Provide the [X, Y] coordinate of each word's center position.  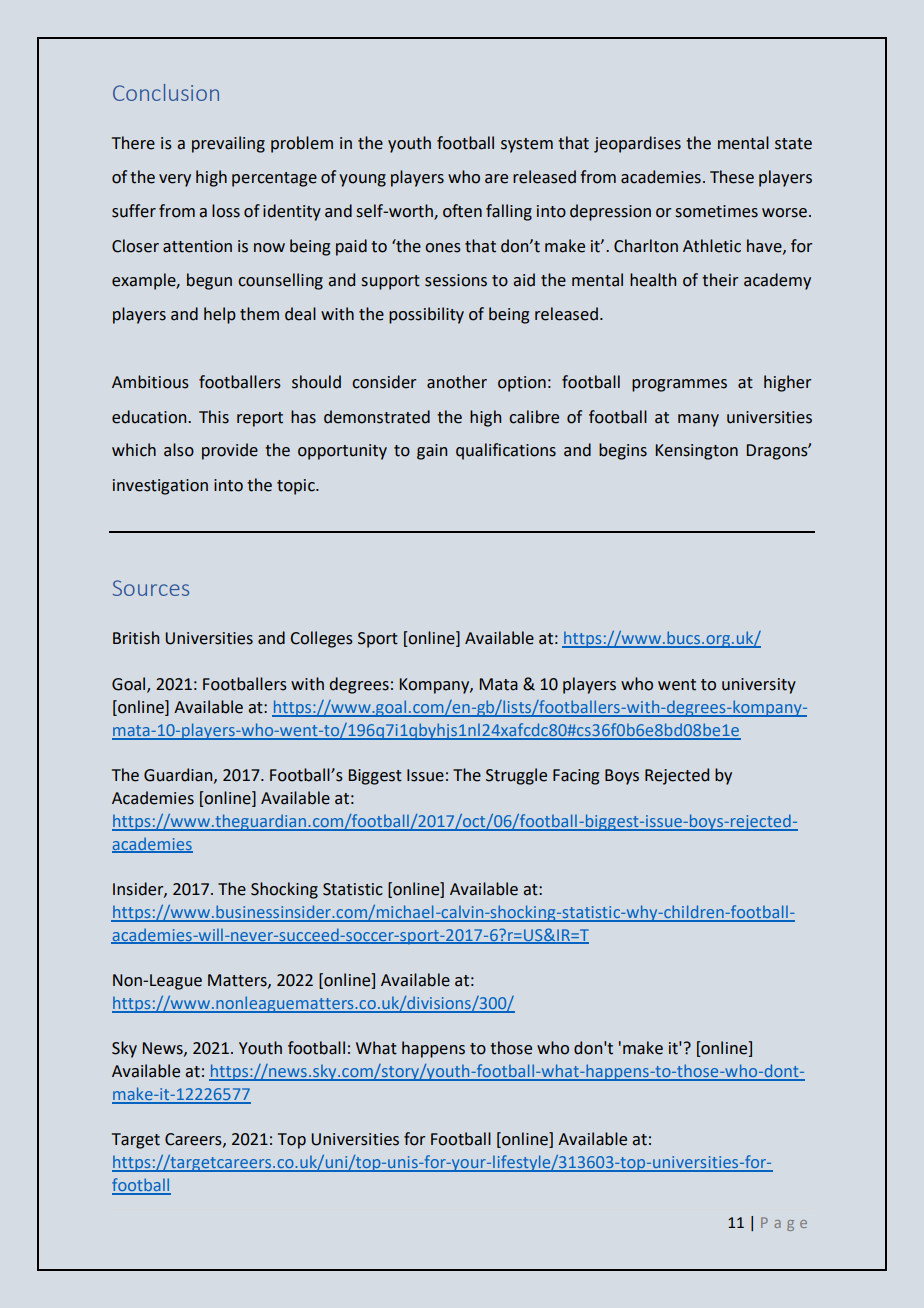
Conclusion [166, 92]
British [136, 638]
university [759, 686]
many [698, 420]
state [793, 144]
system [527, 145]
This [214, 417]
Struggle [516, 776]
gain [432, 452]
